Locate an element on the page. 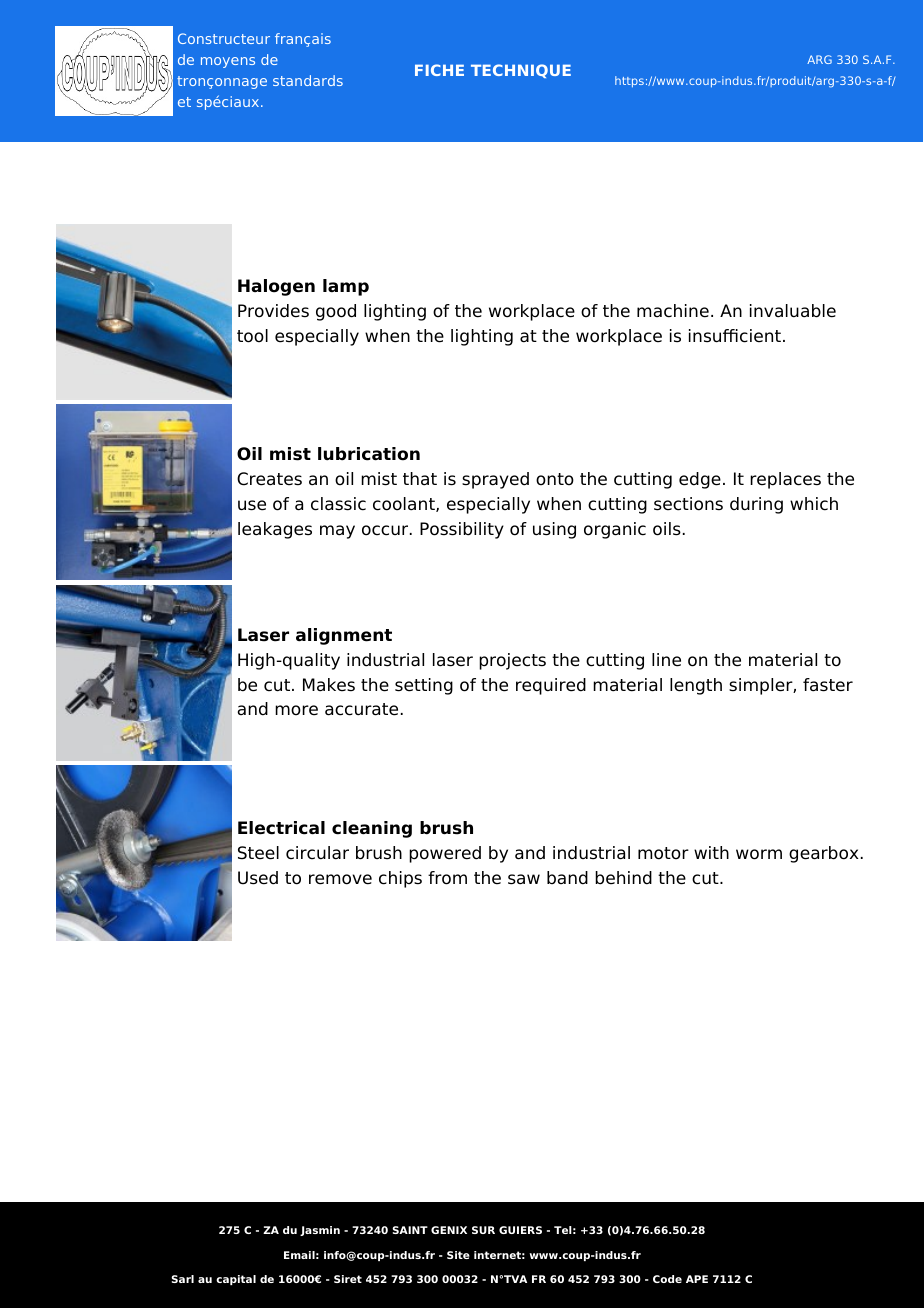 This image has width=924, height=1308. Jasmin is located at coordinates (320, 1231).
